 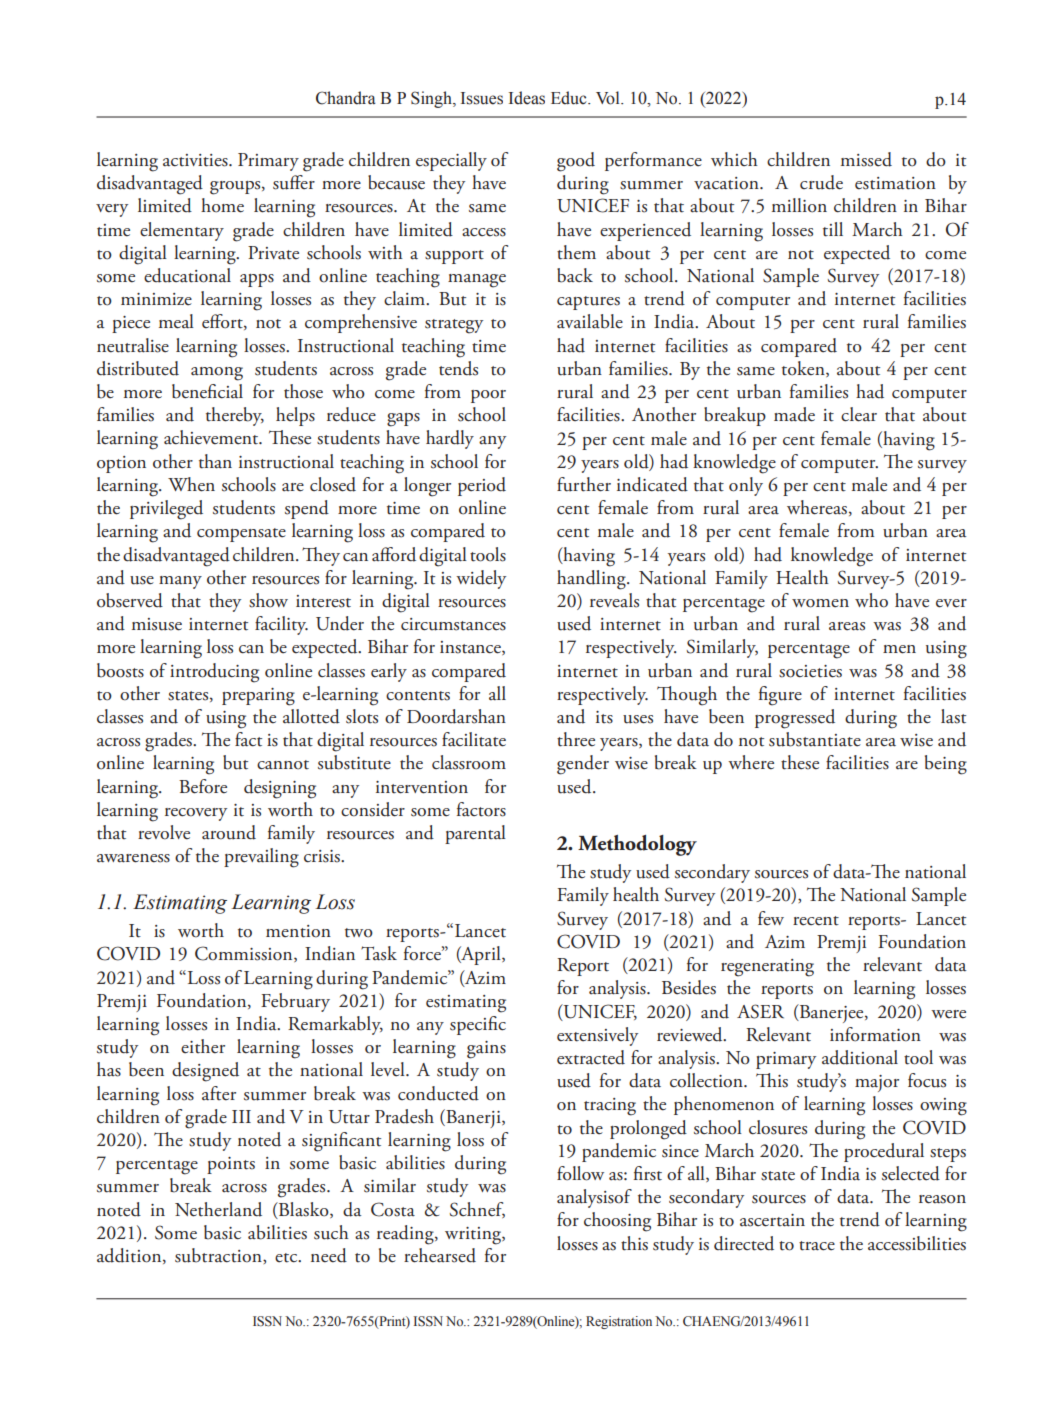 What do you see at coordinates (771, 918) in the image?
I see `few` at bounding box center [771, 918].
